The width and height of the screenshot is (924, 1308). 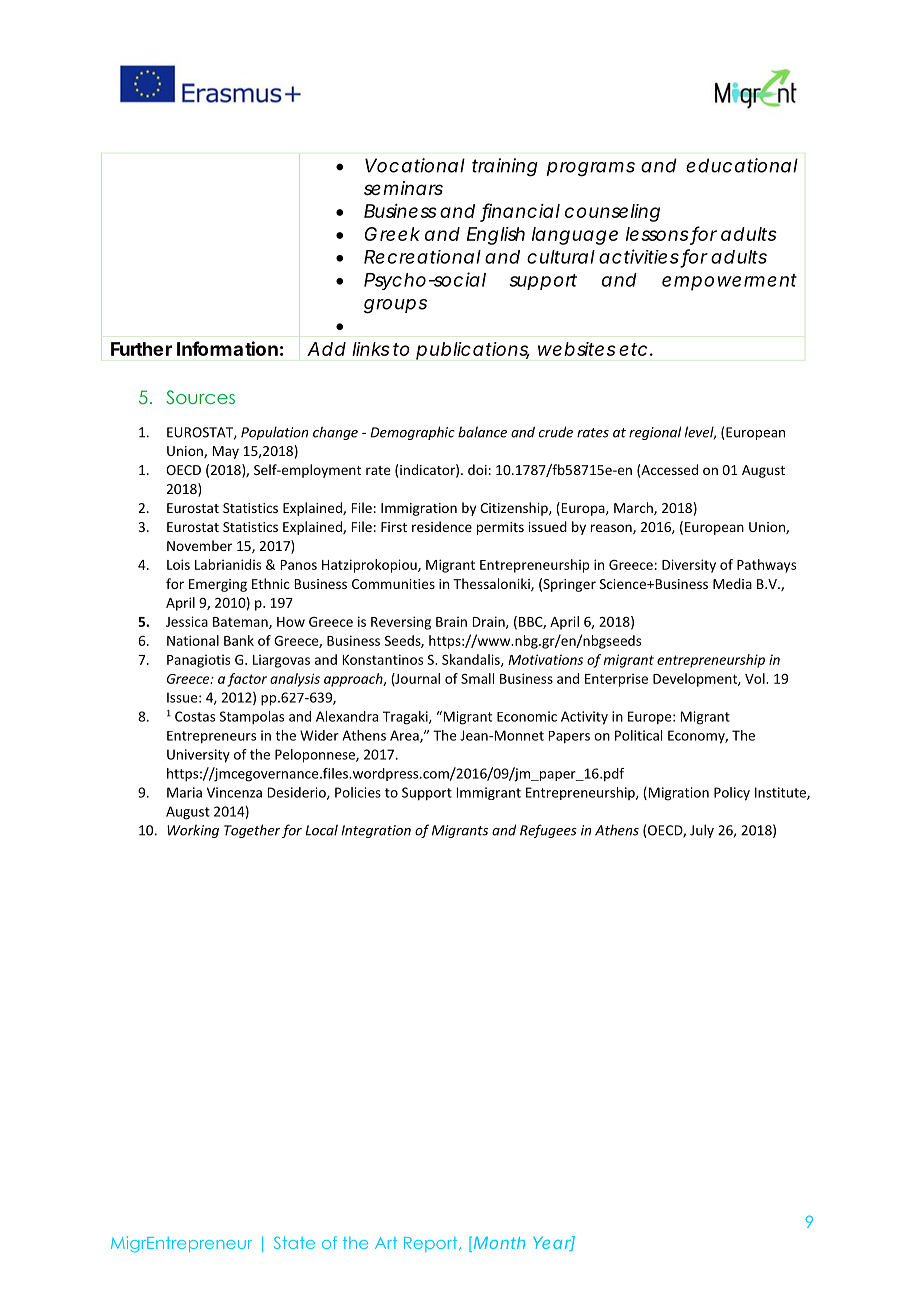 What do you see at coordinates (199, 545) in the screenshot?
I see `November` at bounding box center [199, 545].
